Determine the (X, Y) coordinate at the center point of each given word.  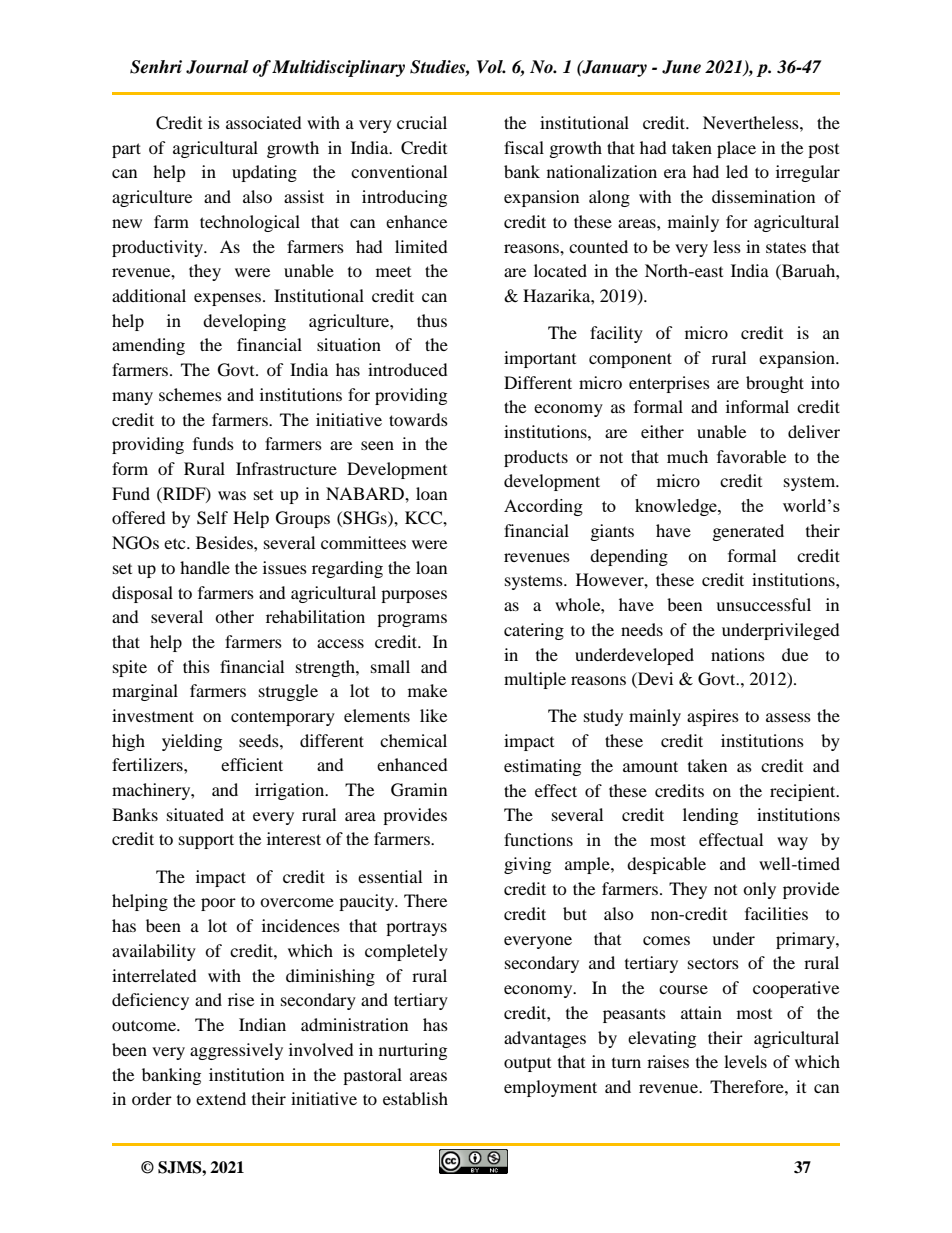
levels (745, 1061)
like (433, 715)
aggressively (236, 1051)
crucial (422, 122)
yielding (192, 742)
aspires (713, 717)
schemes (190, 394)
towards (418, 419)
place (736, 149)
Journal (217, 67)
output (527, 1064)
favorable (751, 456)
